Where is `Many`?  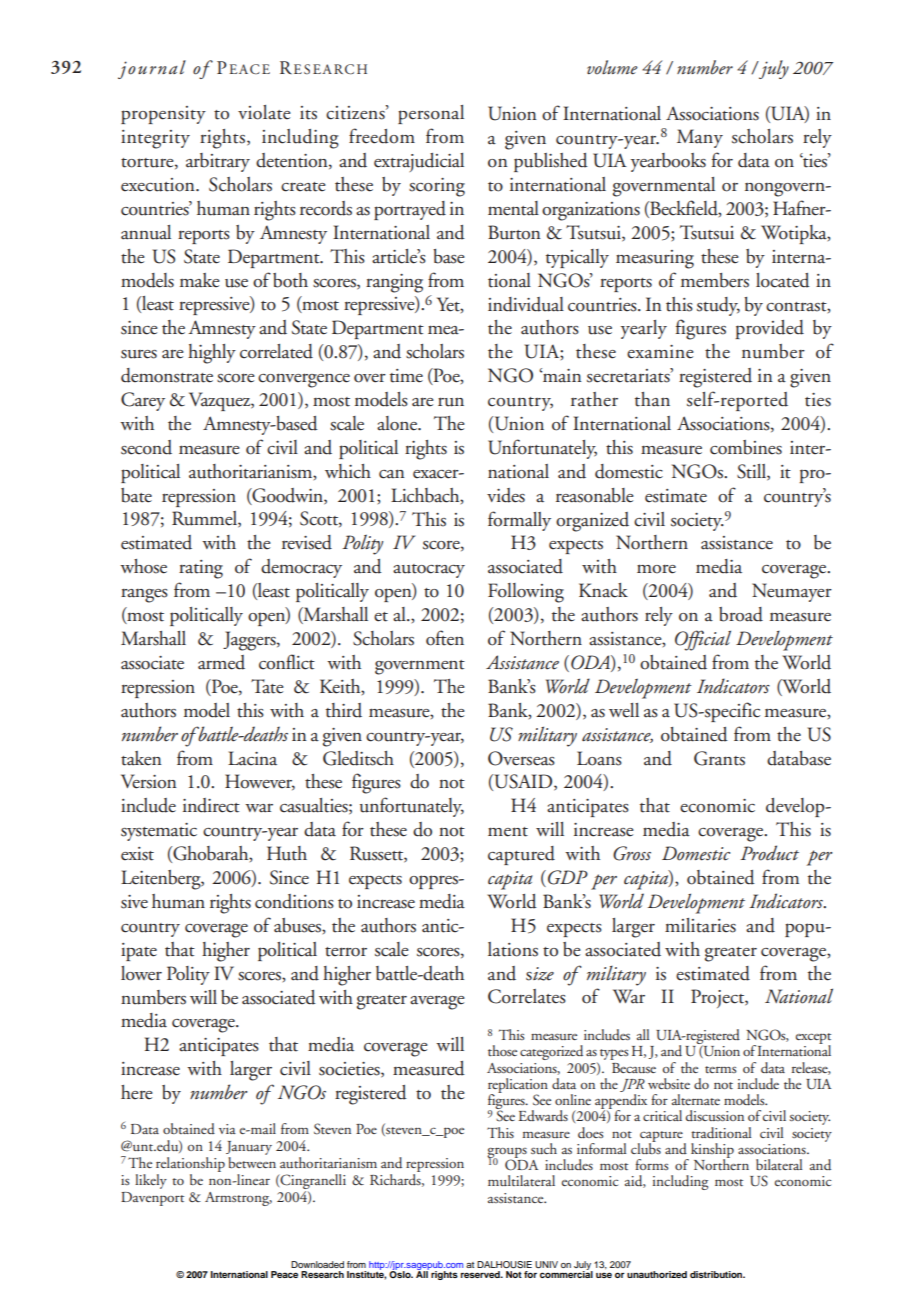
Many is located at coordinates (700, 138).
